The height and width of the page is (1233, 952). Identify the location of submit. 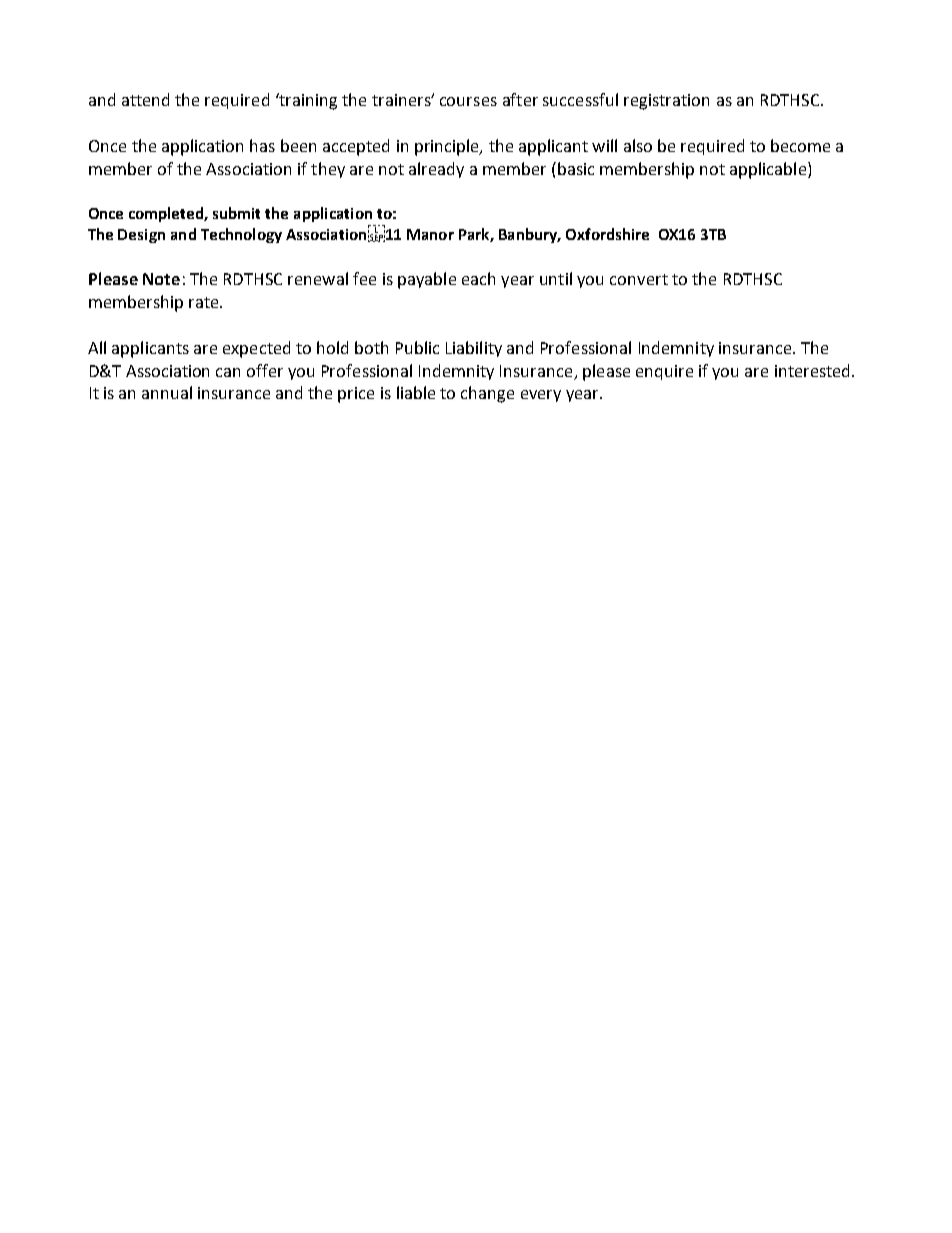
(236, 213).
